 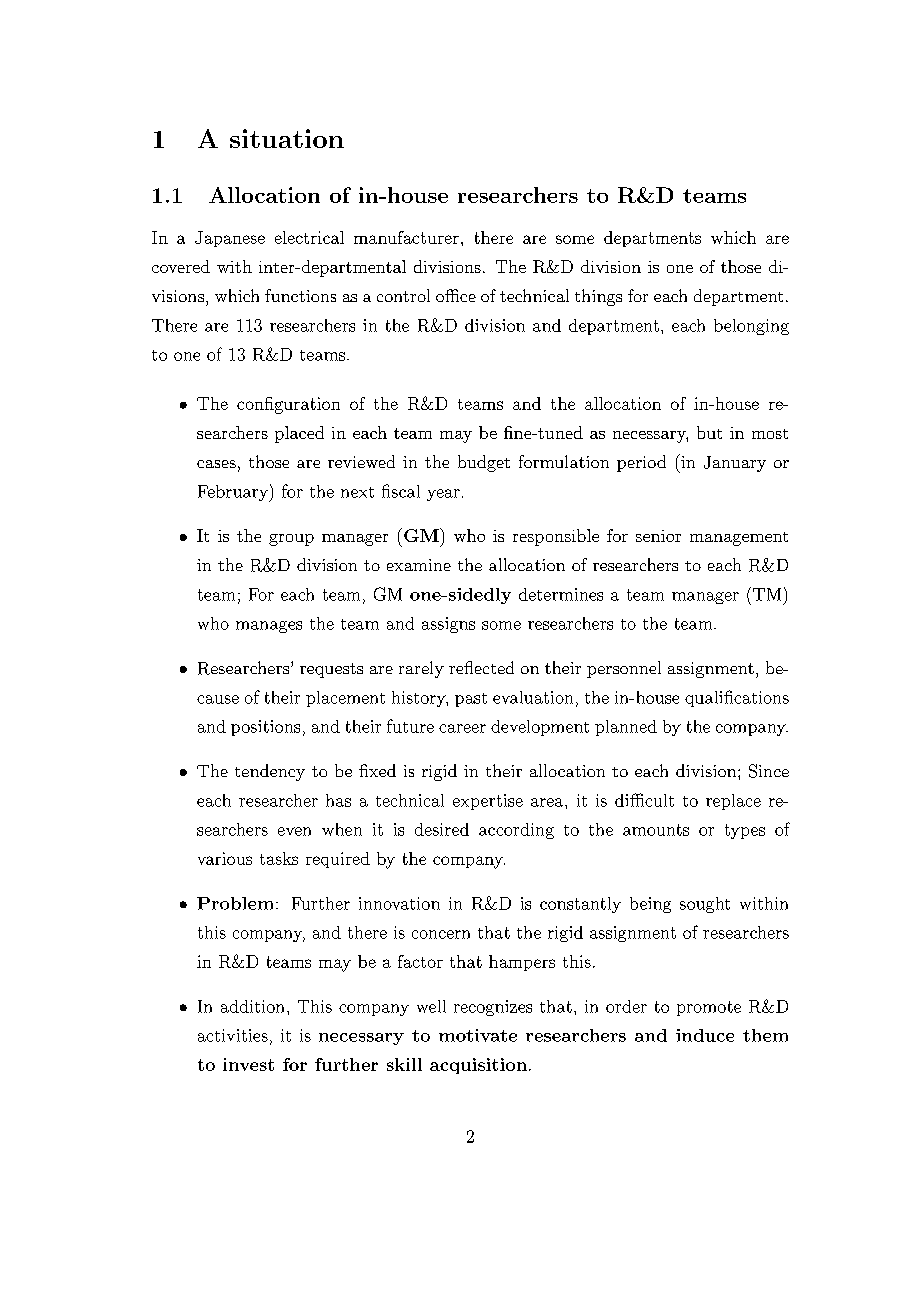 What do you see at coordinates (478, 1035) in the screenshot?
I see `motivate` at bounding box center [478, 1035].
